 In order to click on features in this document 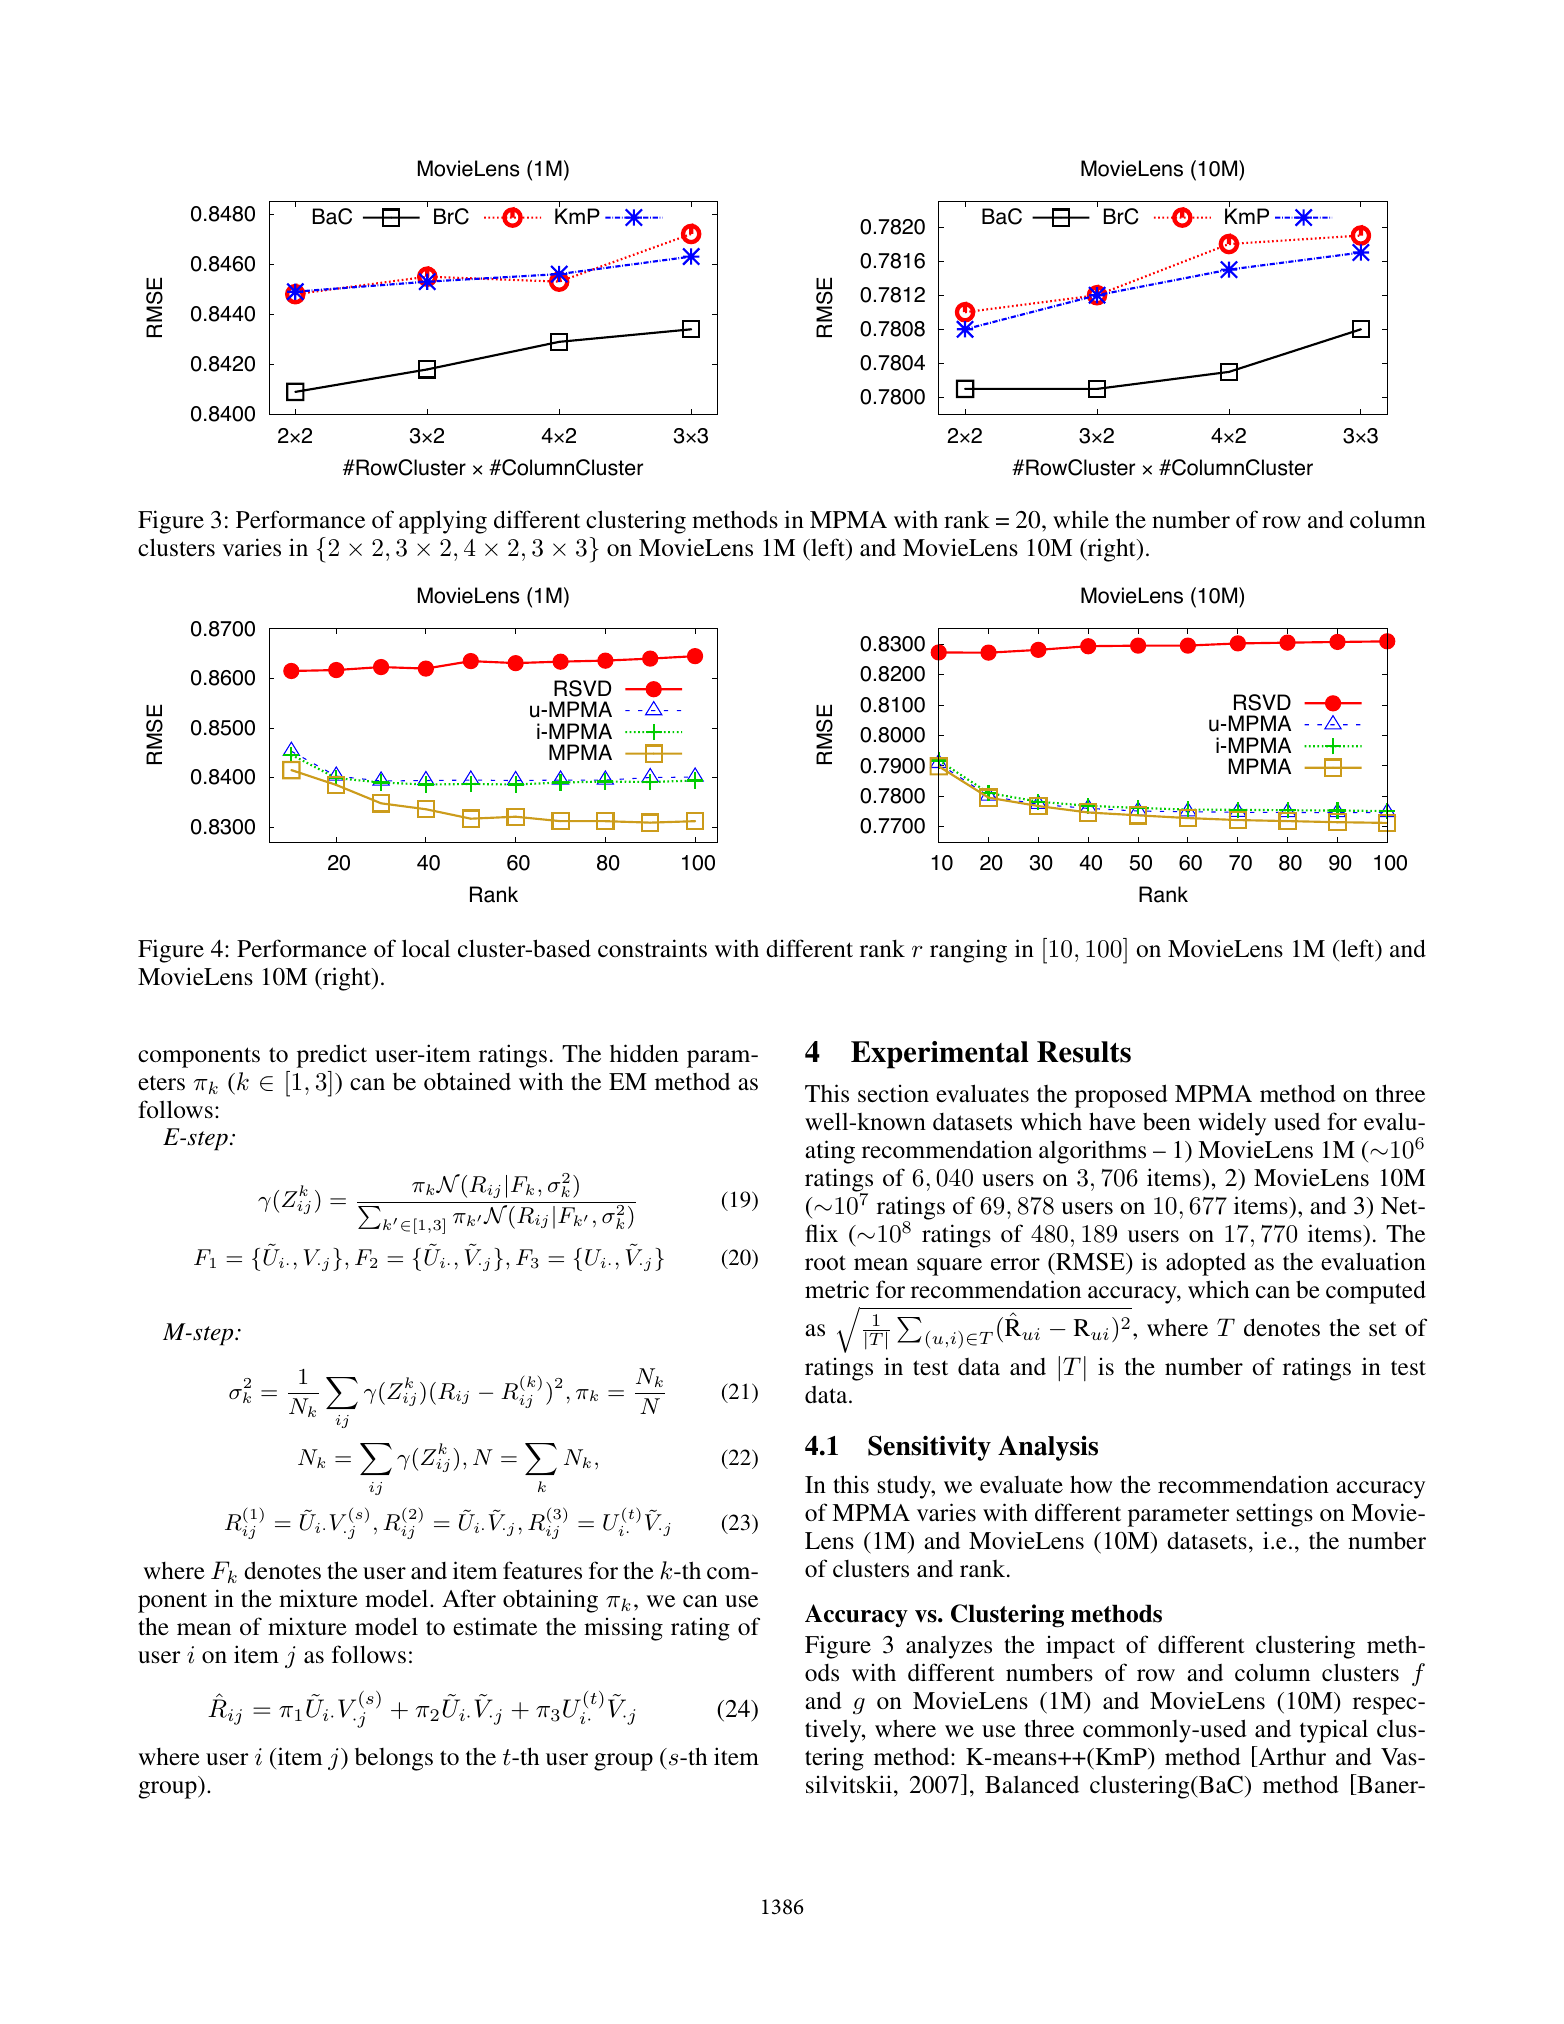, I will do `click(542, 1570)`.
